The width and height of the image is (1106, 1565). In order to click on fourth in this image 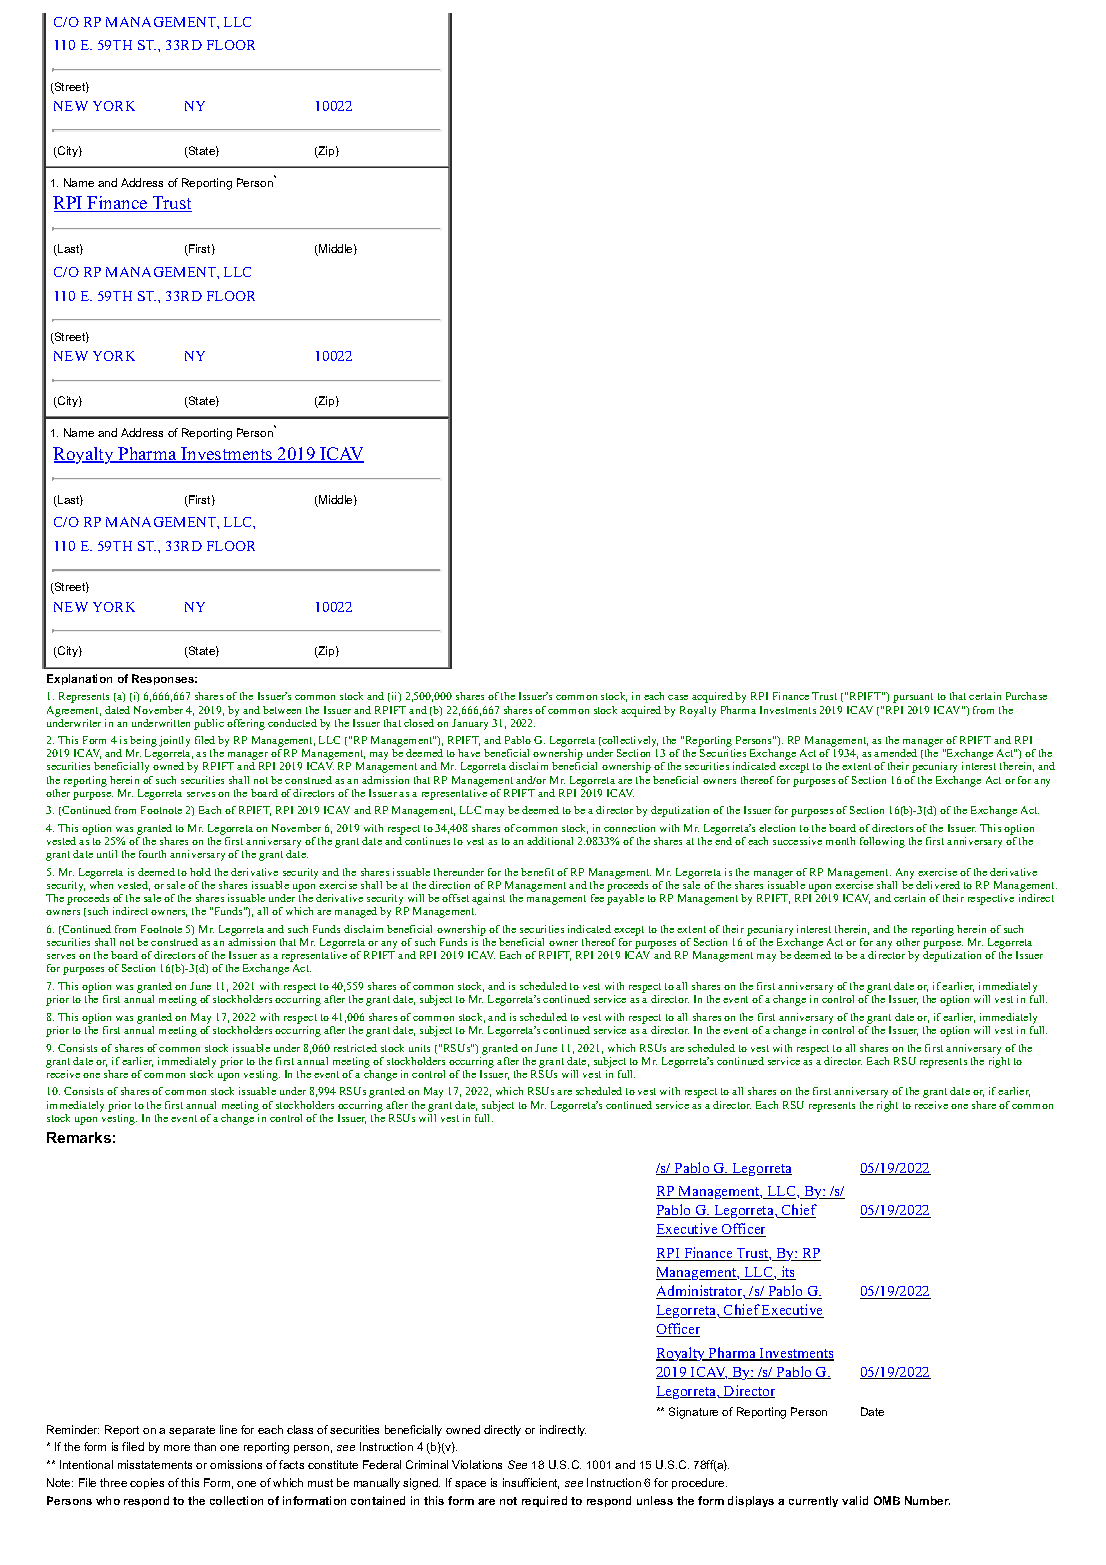, I will do `click(152, 854)`.
